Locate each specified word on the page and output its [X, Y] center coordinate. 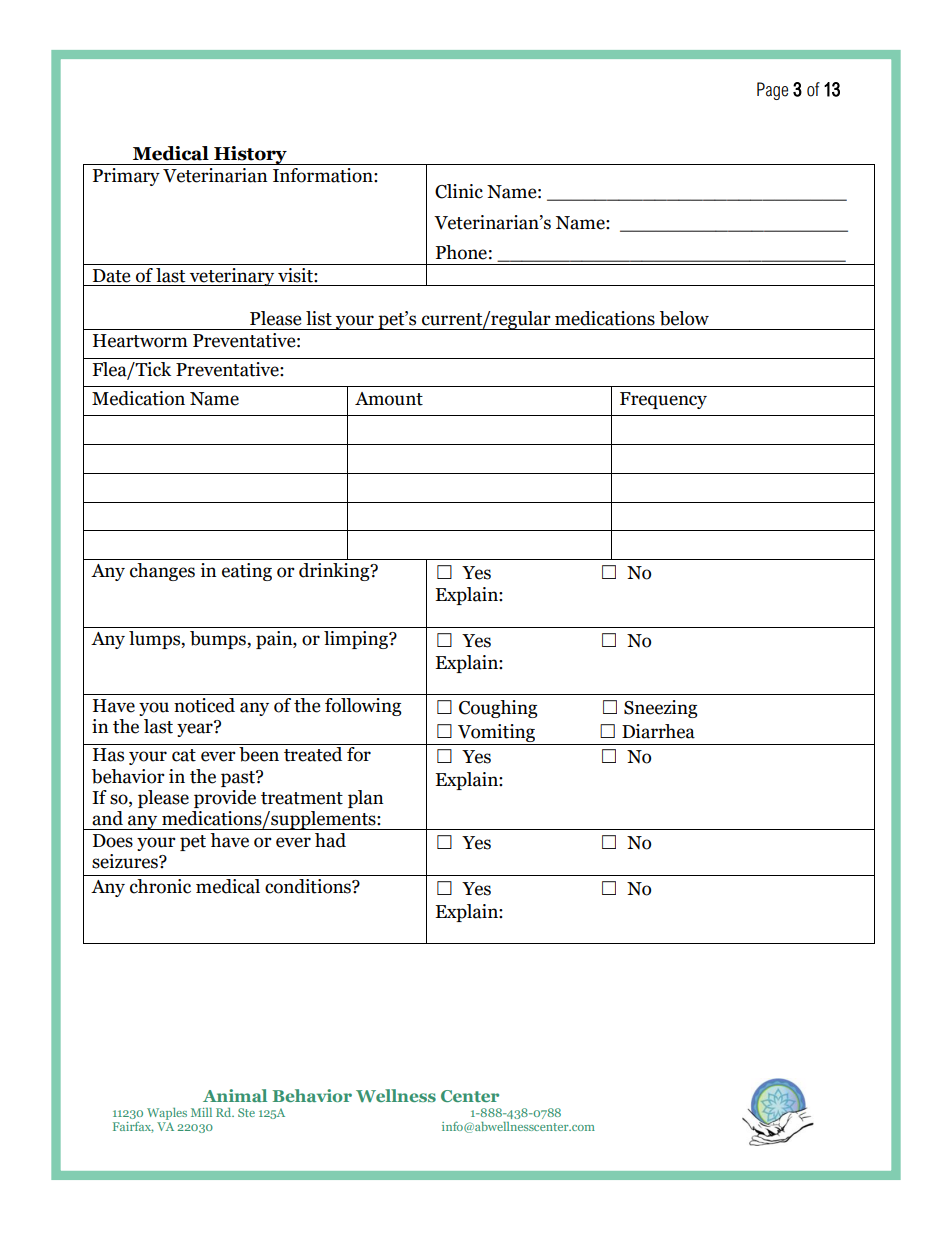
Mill [201, 1112]
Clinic [459, 191]
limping [357, 640]
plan [366, 799]
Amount [389, 399]
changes [162, 572]
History [250, 155]
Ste [246, 1112]
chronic [160, 886]
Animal [235, 1095]
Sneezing [661, 709]
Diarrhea [658, 731]
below [684, 318]
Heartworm [140, 341]
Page [772, 91]
